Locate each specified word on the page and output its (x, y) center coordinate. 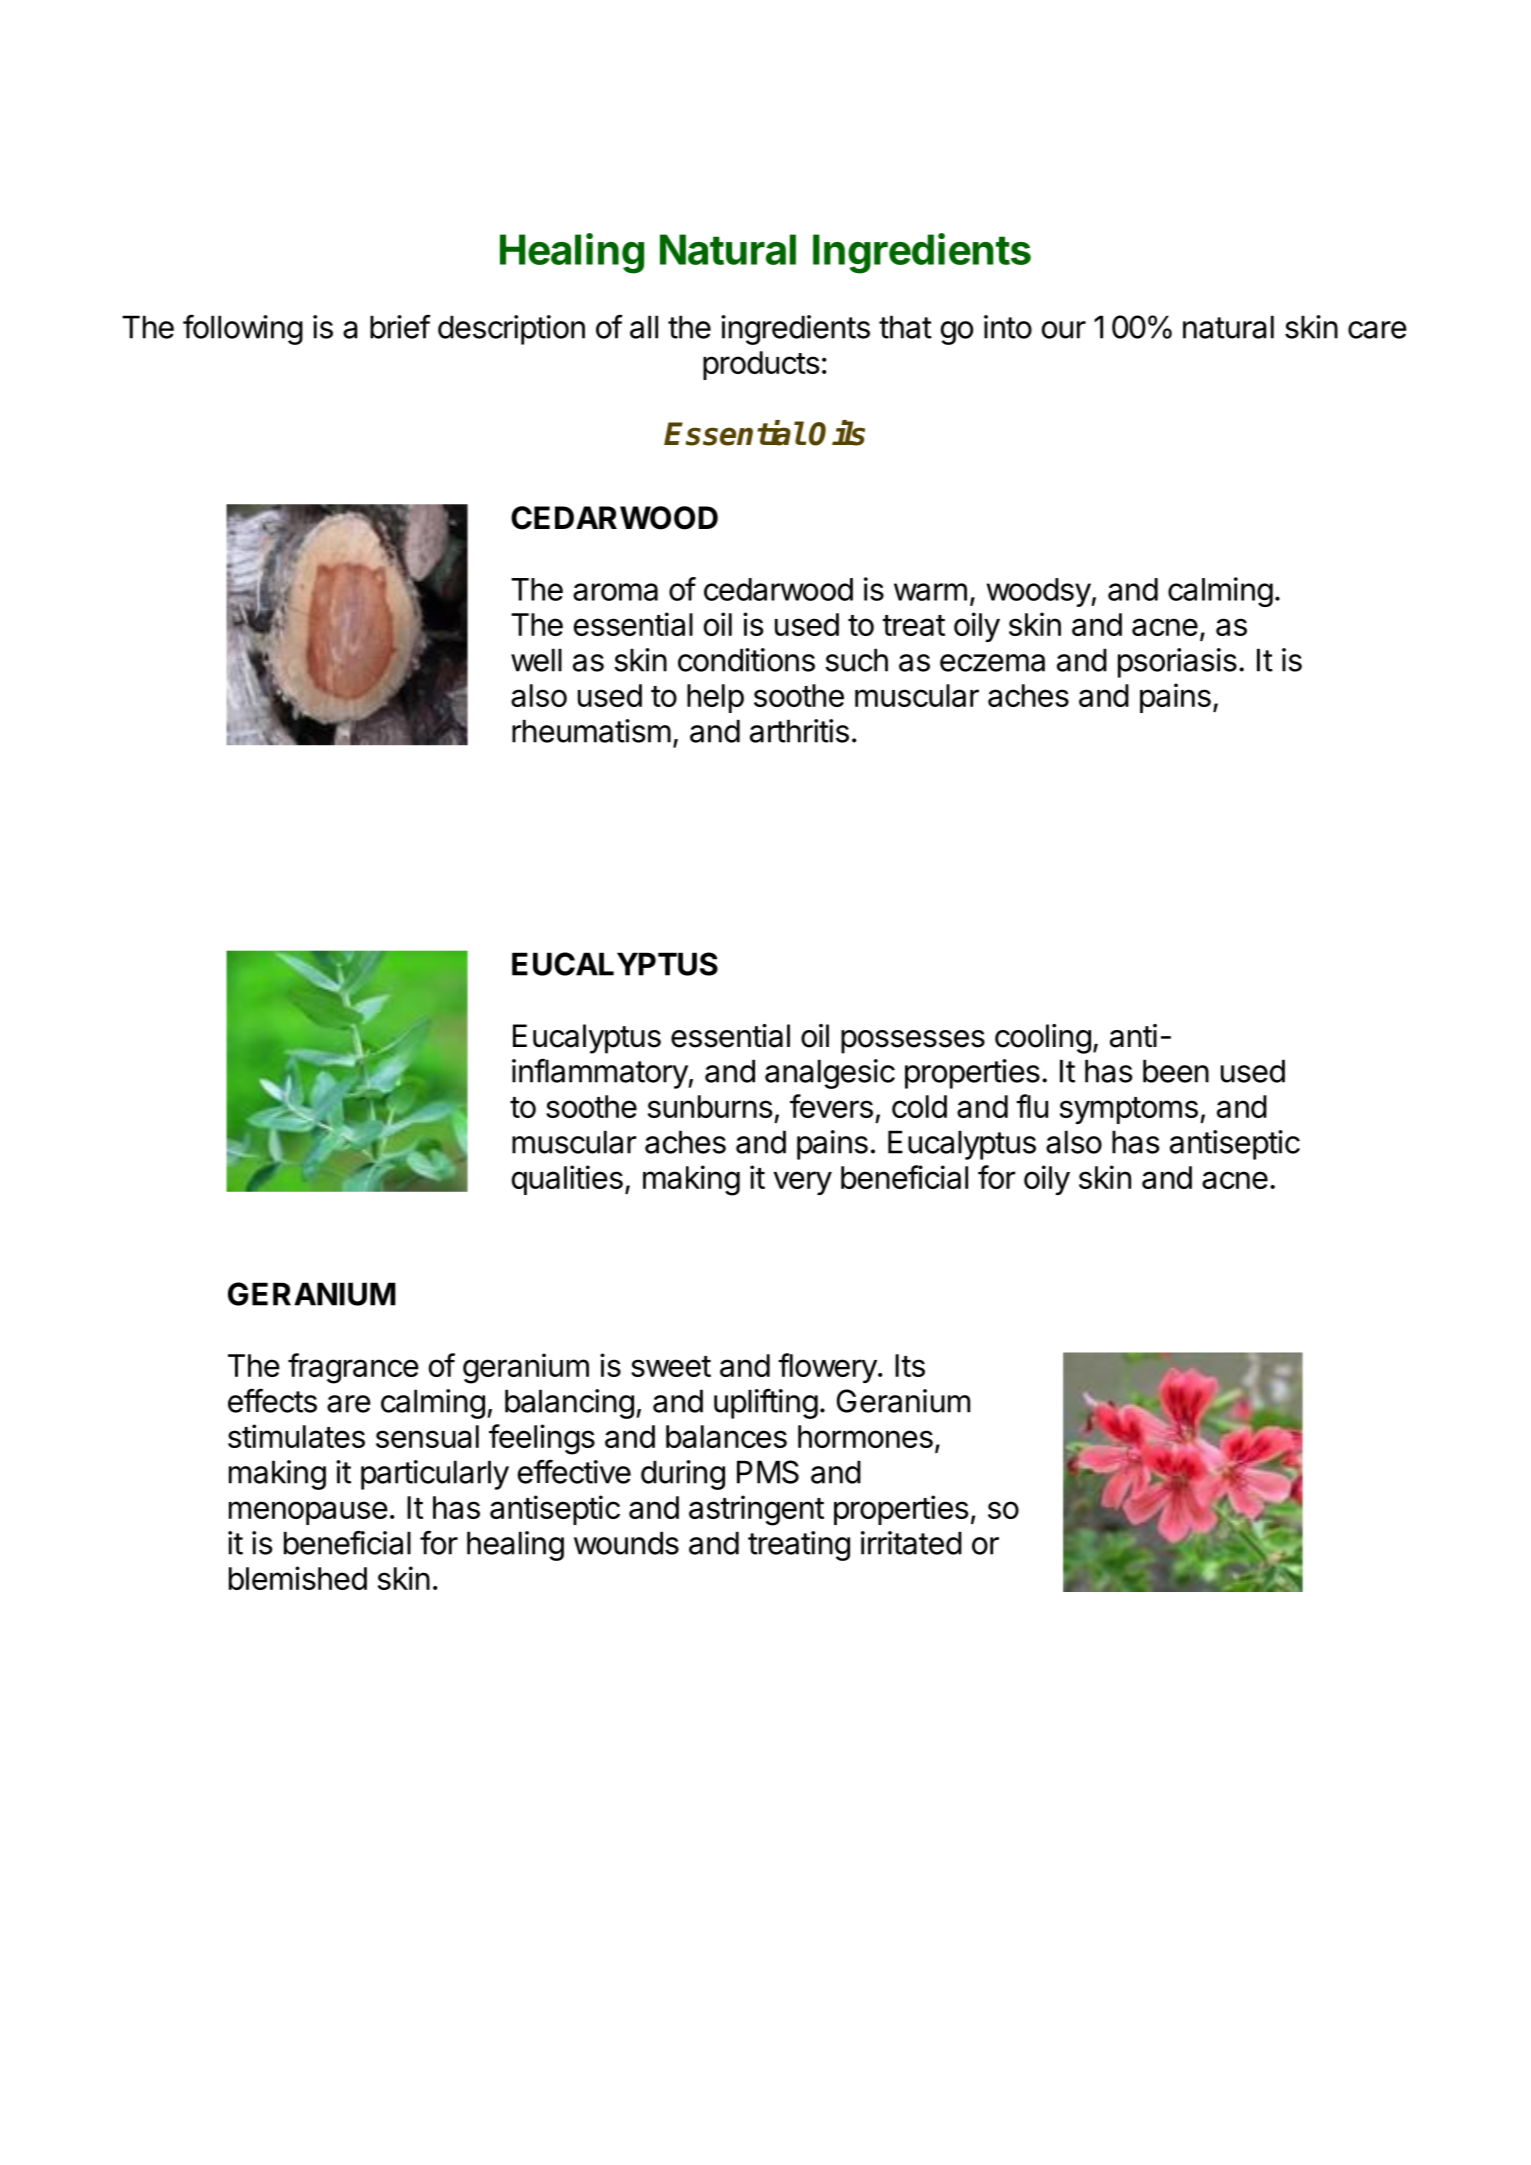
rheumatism (591, 731)
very (802, 1183)
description (511, 330)
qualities (567, 1180)
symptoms (1129, 1110)
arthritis (799, 731)
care (1377, 330)
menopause (308, 1513)
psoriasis (1177, 663)
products (761, 365)
